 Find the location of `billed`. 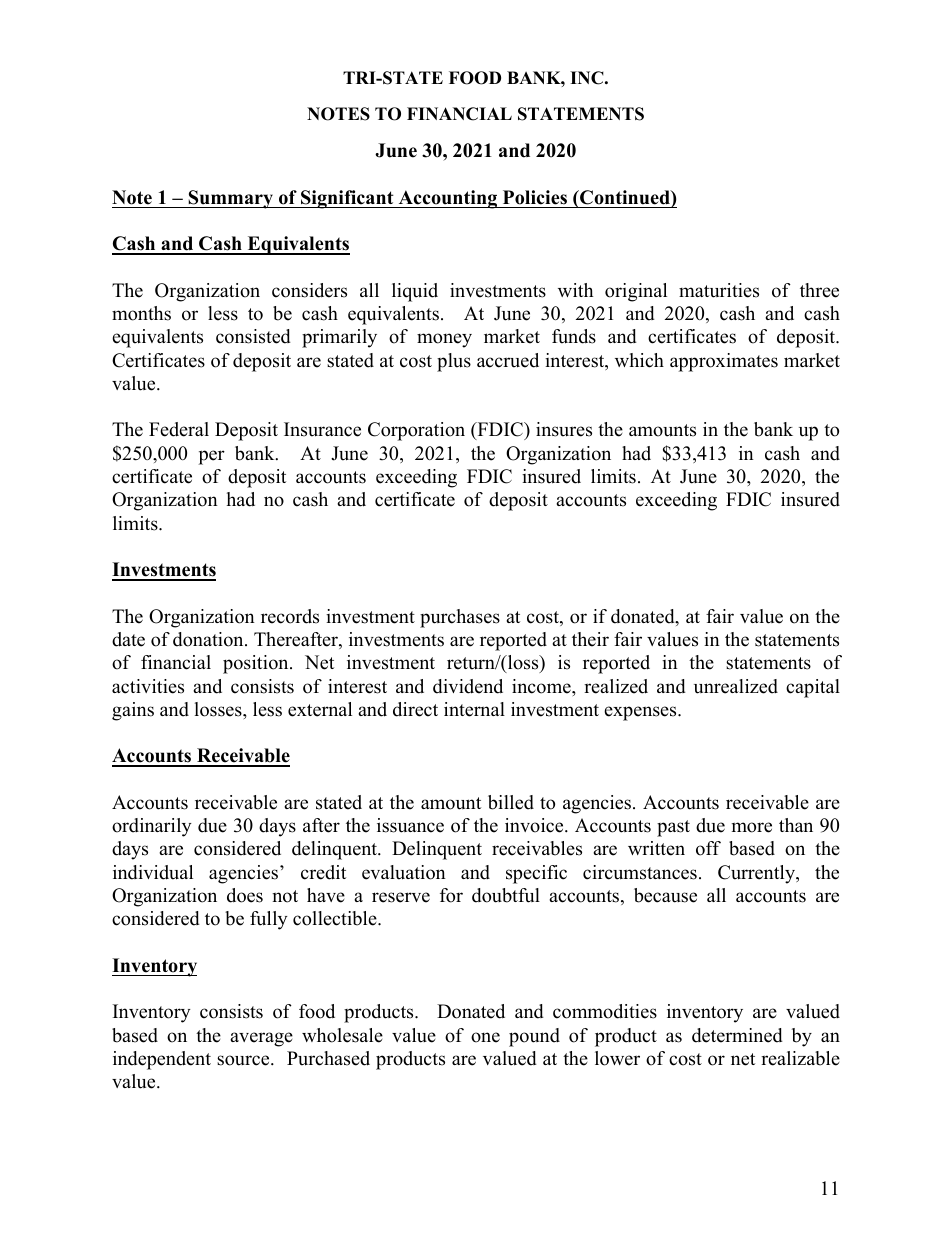

billed is located at coordinates (511, 802).
